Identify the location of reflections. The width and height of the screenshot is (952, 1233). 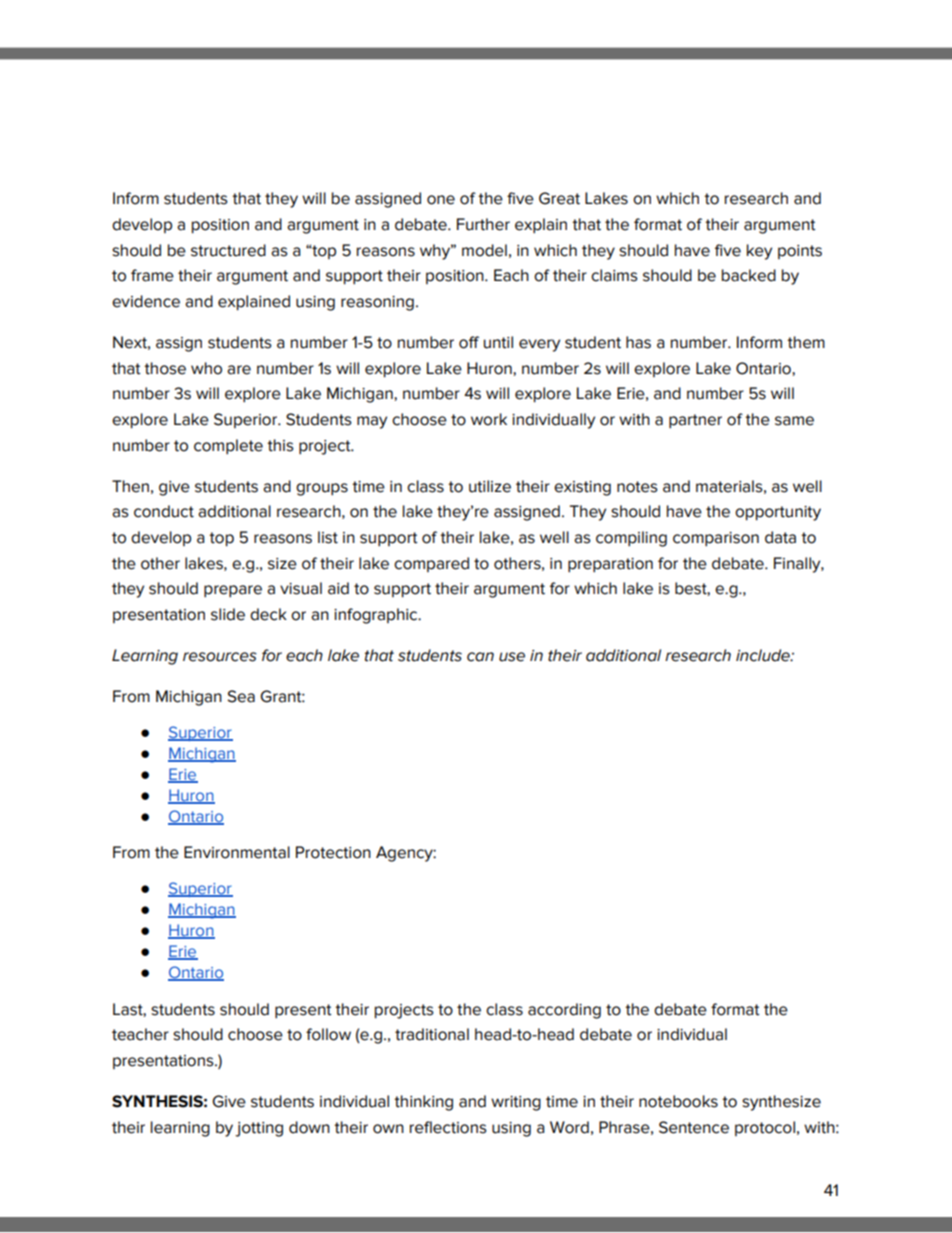
(448, 1127).
